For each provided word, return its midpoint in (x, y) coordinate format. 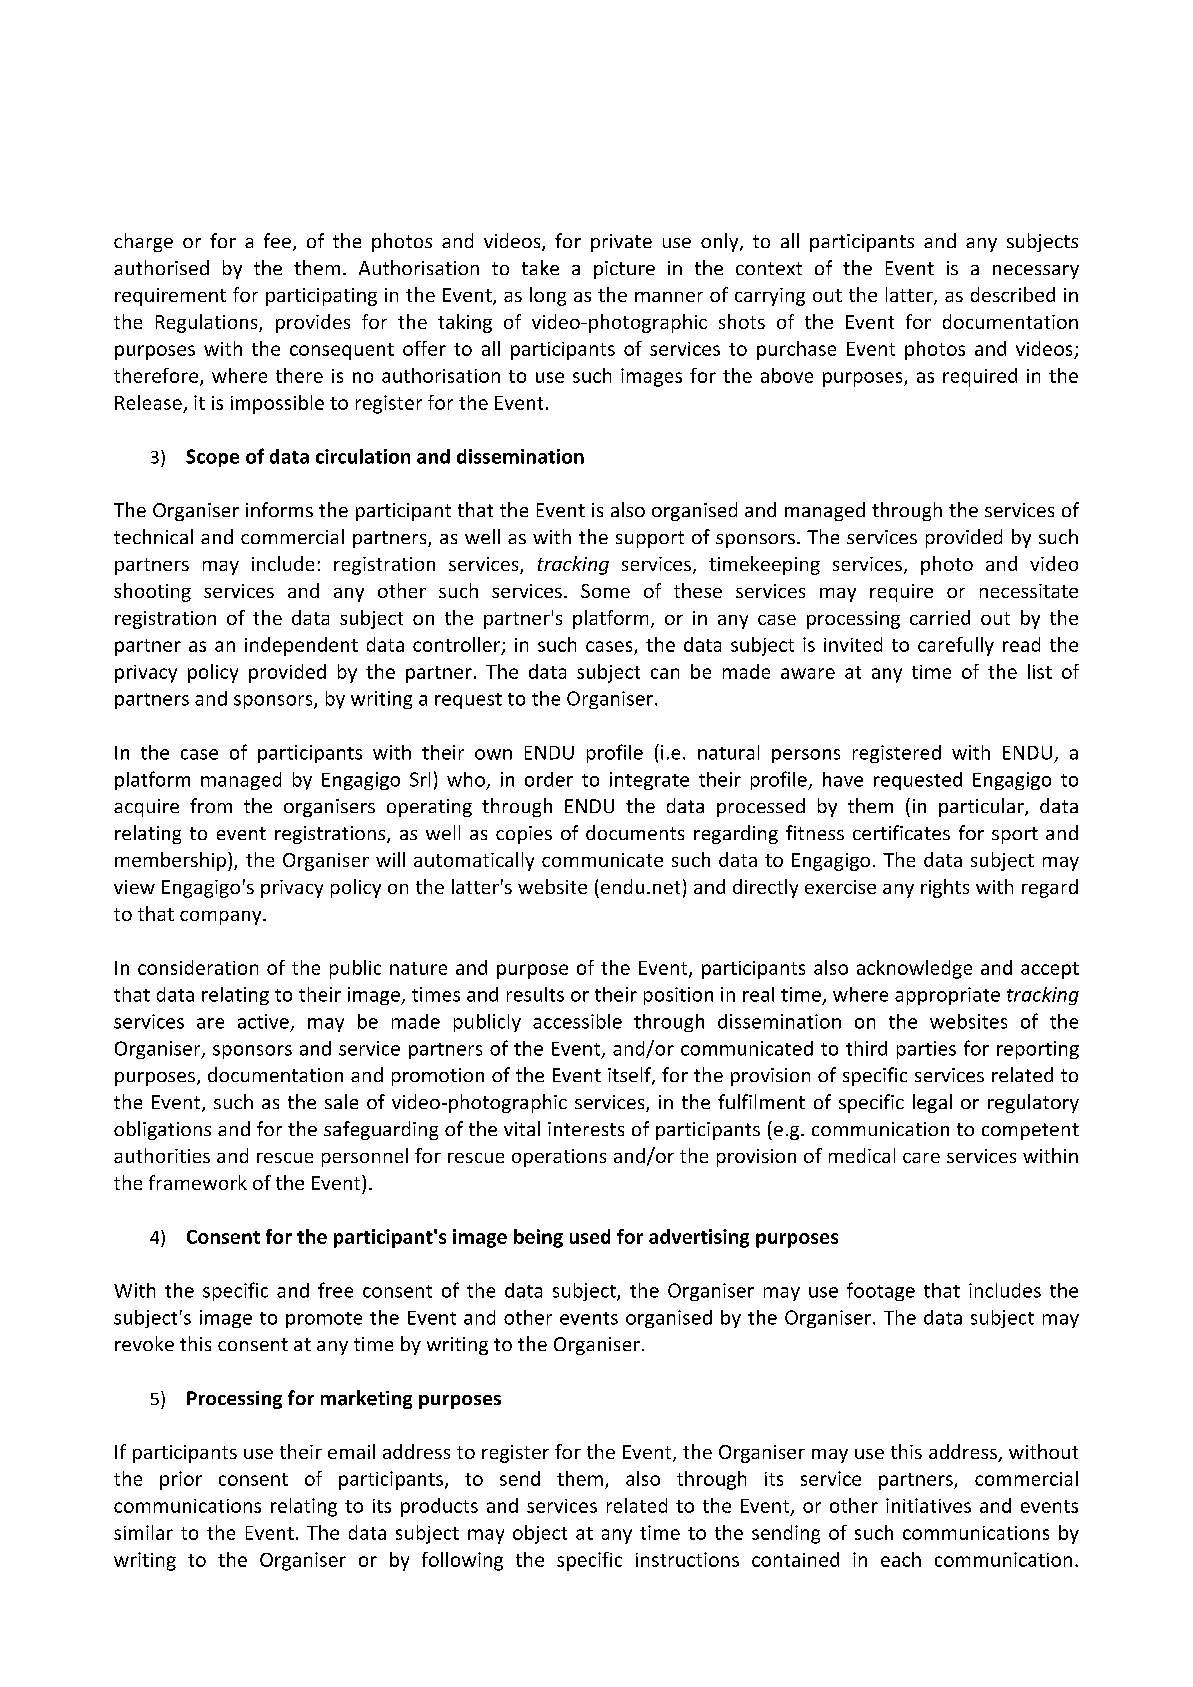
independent (301, 646)
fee (277, 240)
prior (181, 1480)
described (1013, 294)
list (1040, 671)
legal (932, 1103)
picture (624, 270)
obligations (162, 1130)
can (665, 673)
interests (586, 1129)
